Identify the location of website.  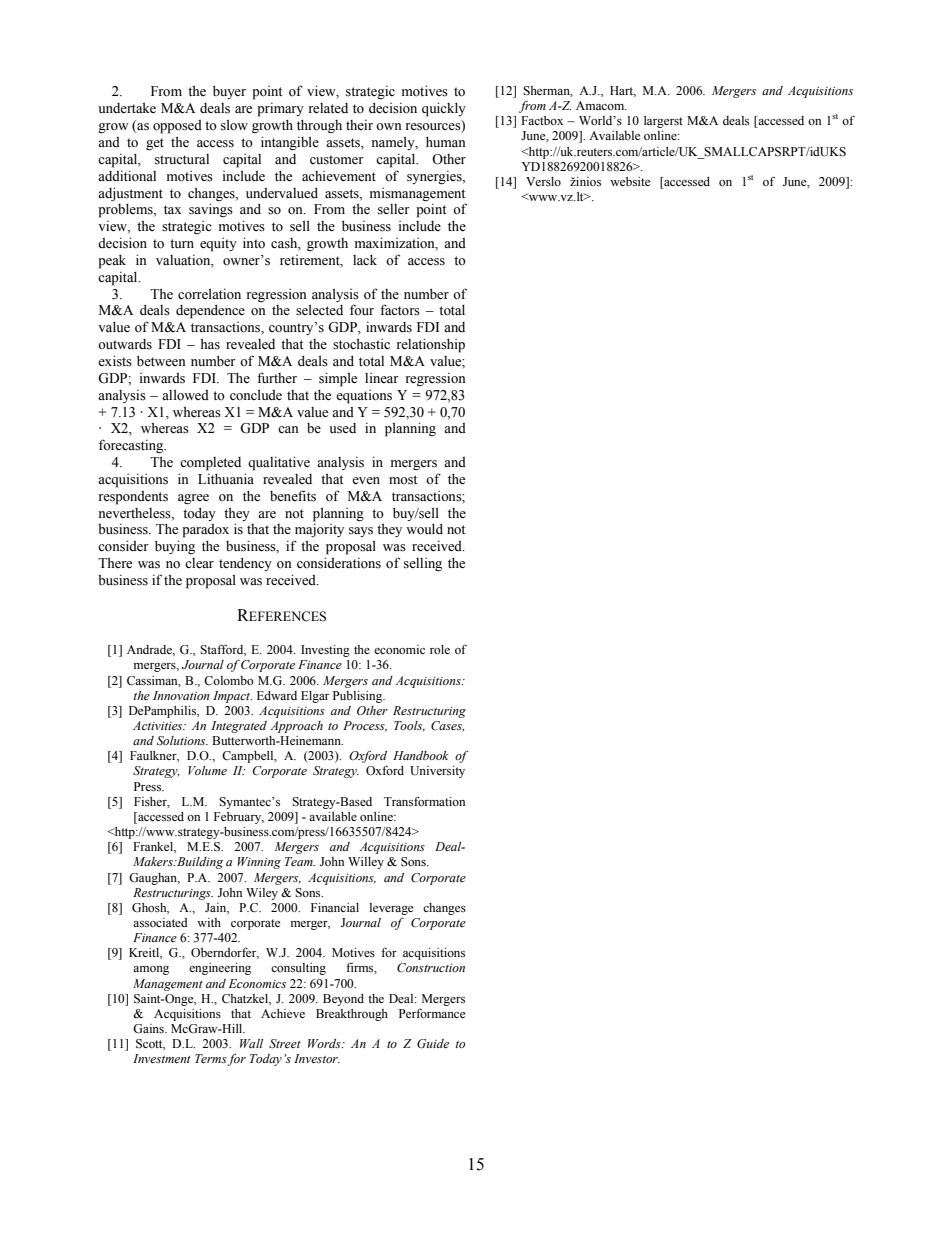
(630, 181).
